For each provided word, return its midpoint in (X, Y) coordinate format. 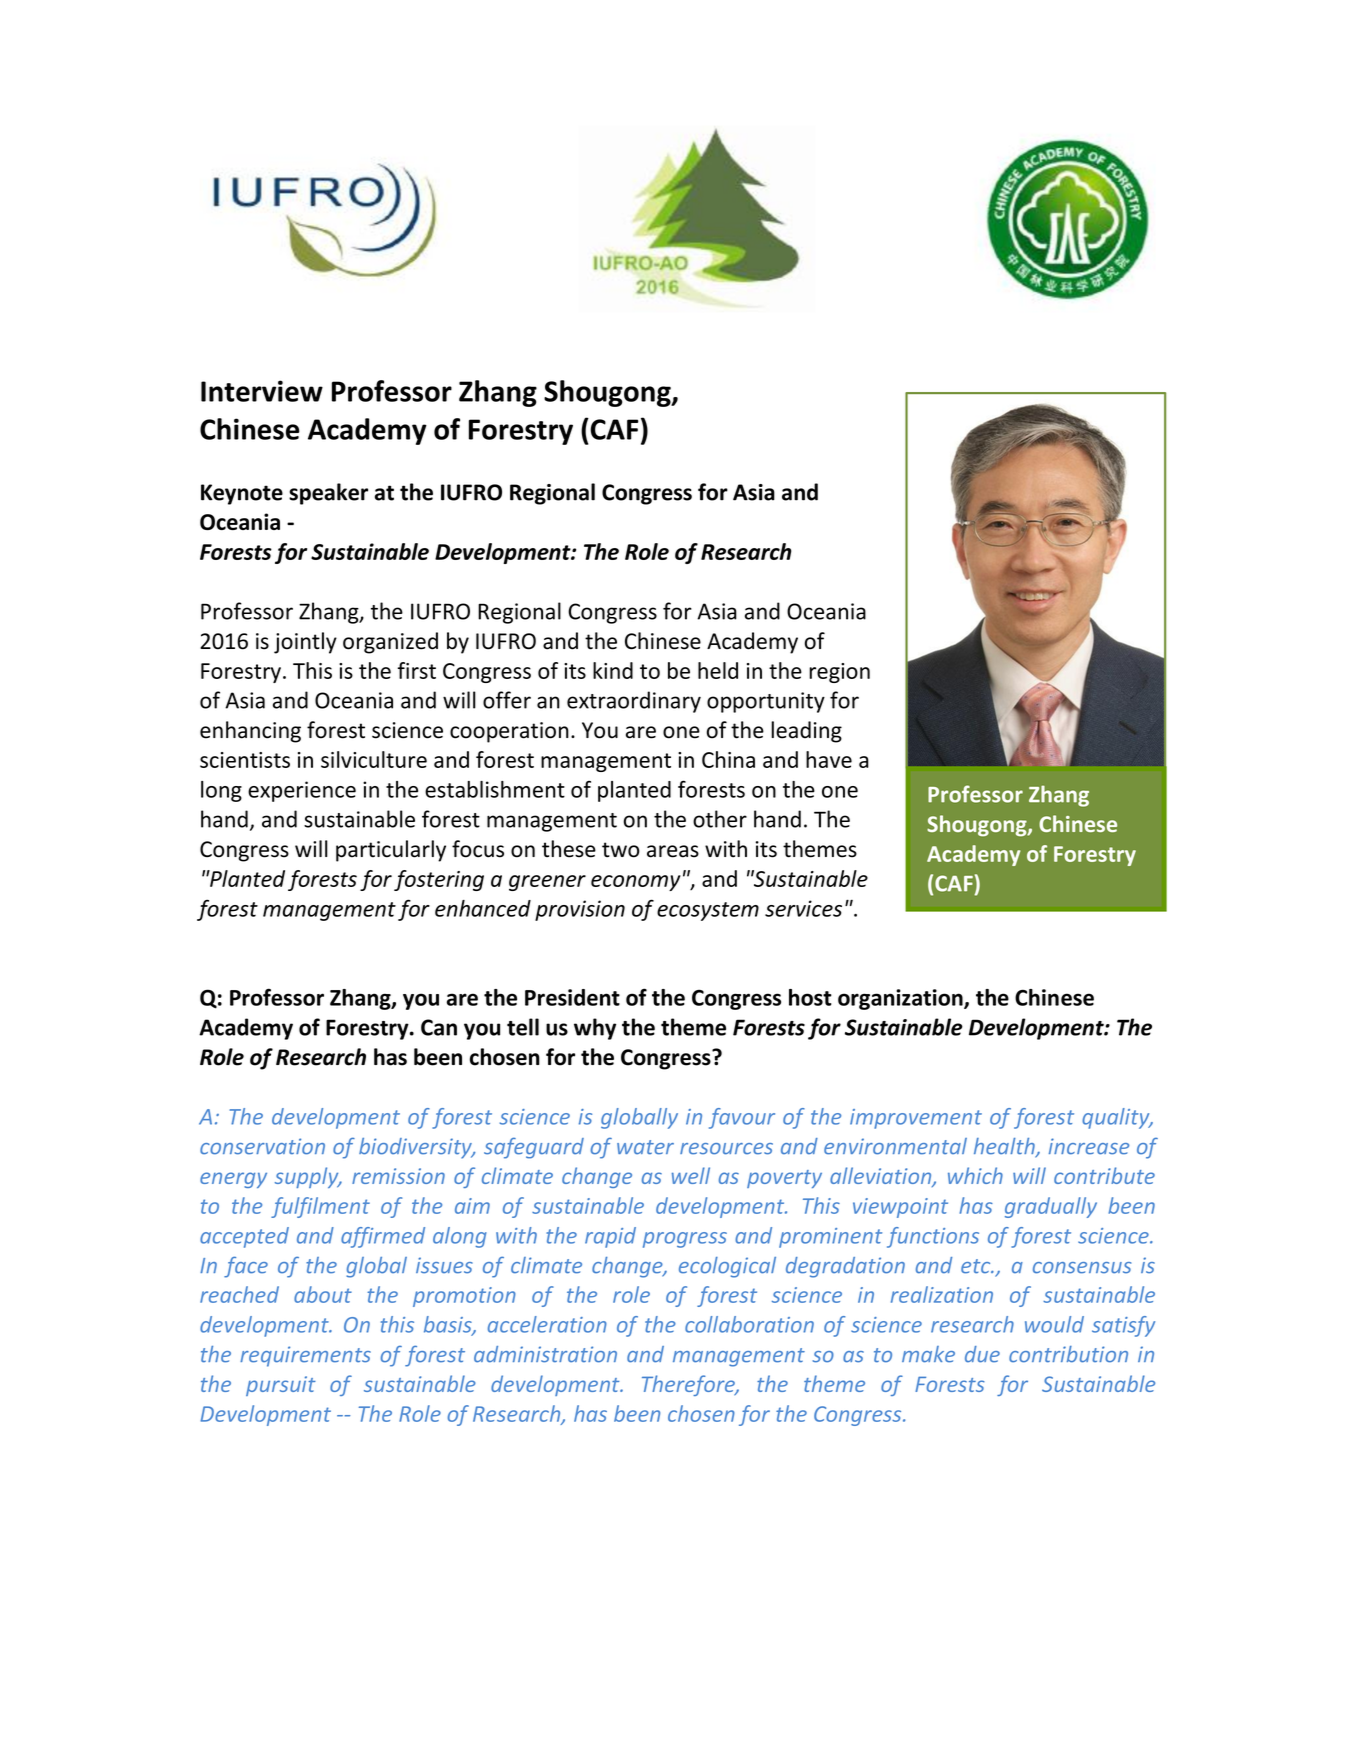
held (718, 670)
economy (636, 883)
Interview (262, 391)
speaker (328, 494)
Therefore (689, 1385)
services (803, 908)
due (982, 1354)
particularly (391, 851)
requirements (305, 1356)
